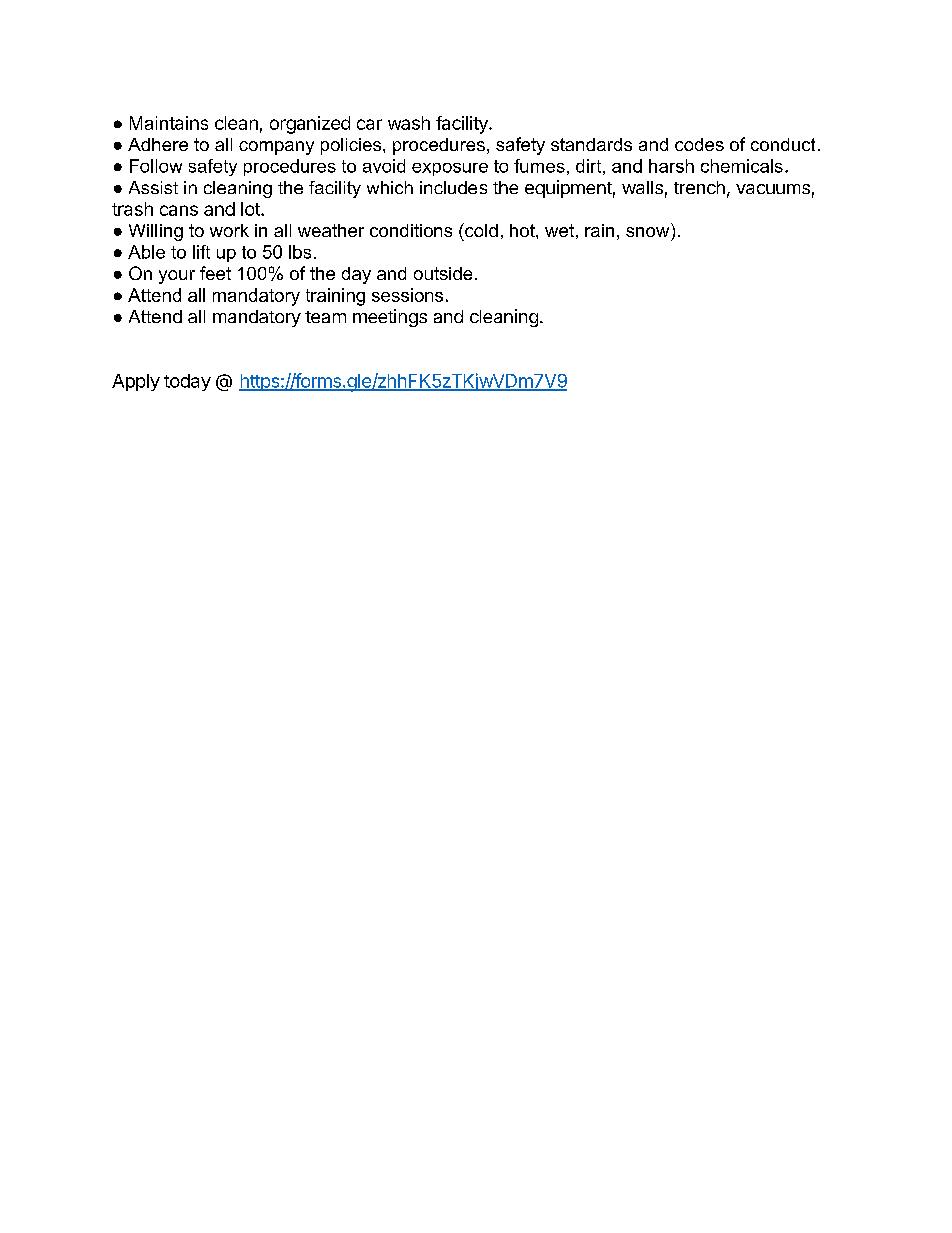  Describe the element at coordinates (169, 123) in the screenshot. I see `Maintains` at that location.
